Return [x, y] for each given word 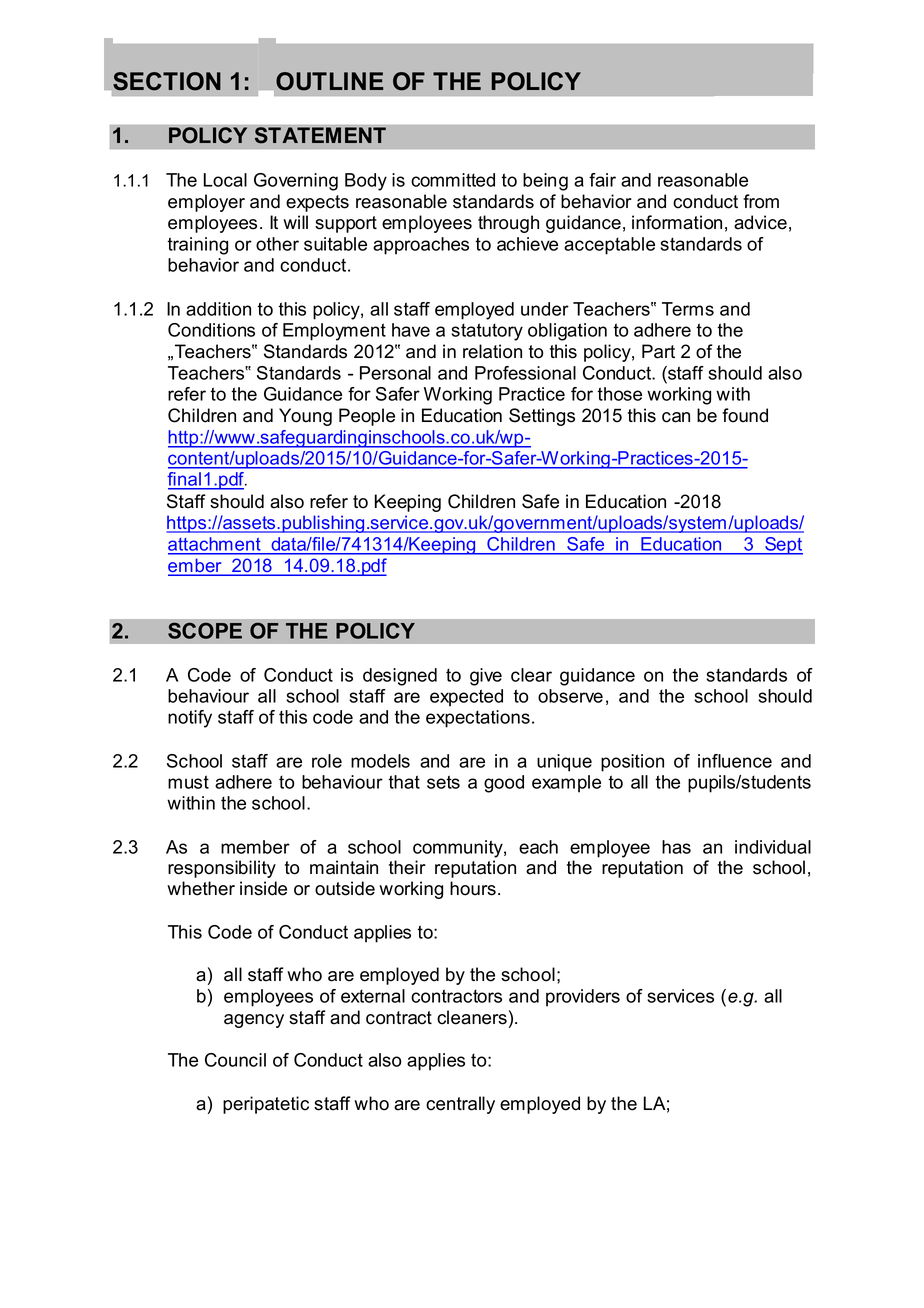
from [761, 201]
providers [583, 998]
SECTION [167, 81]
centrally [460, 1105]
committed [453, 180]
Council [235, 1060]
